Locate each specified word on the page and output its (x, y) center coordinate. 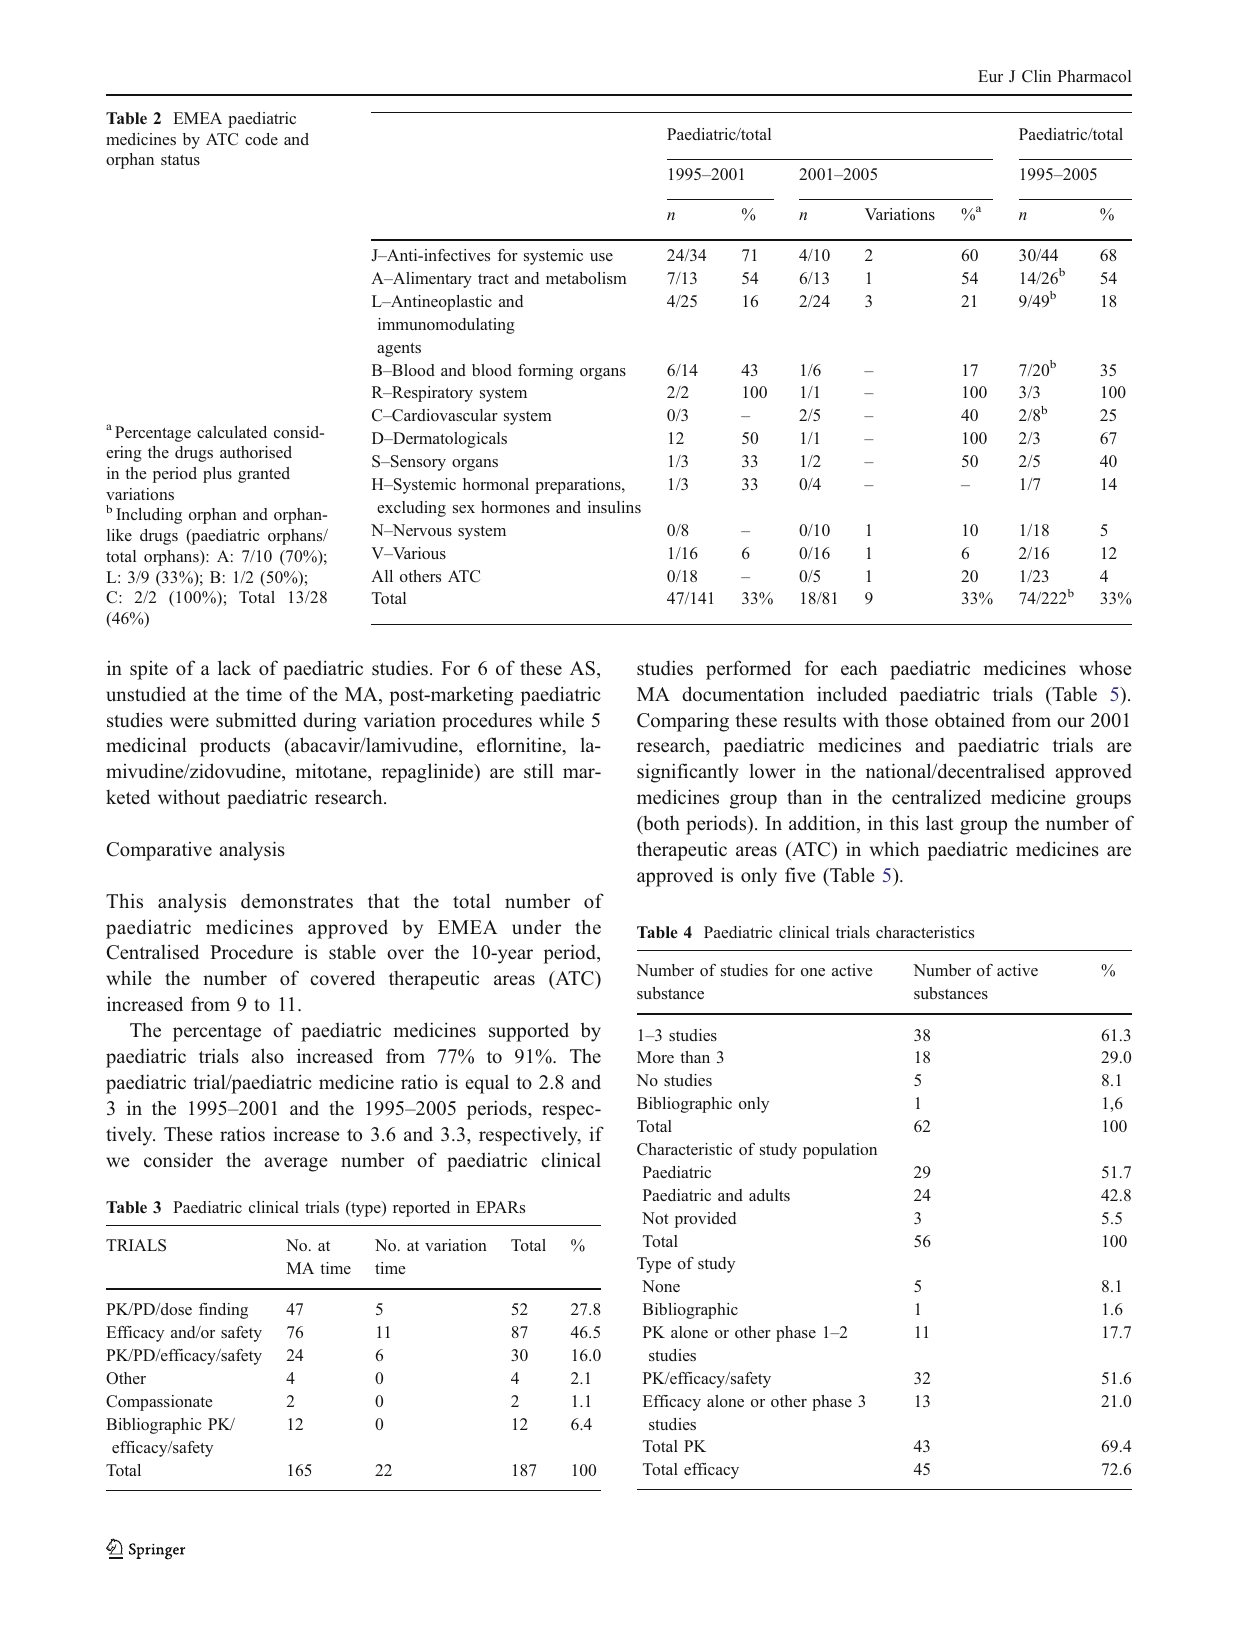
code (261, 139)
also (268, 1055)
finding (223, 1311)
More (655, 1057)
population (840, 1151)
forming (545, 372)
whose (1105, 668)
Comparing (683, 722)
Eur (990, 76)
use (601, 257)
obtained (970, 720)
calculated (232, 432)
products (235, 747)
